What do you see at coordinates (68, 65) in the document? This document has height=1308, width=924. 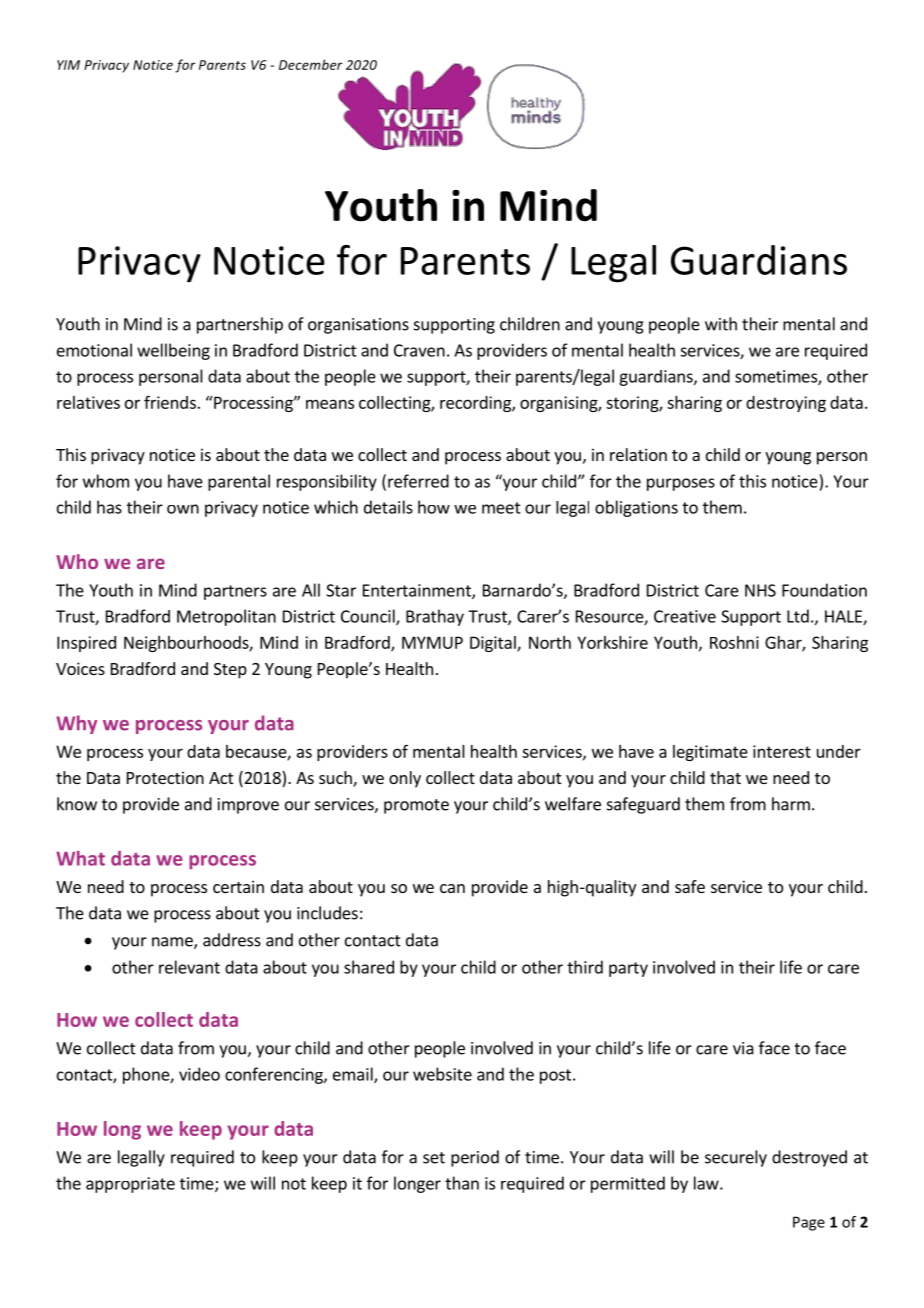 I see `YIM` at bounding box center [68, 65].
